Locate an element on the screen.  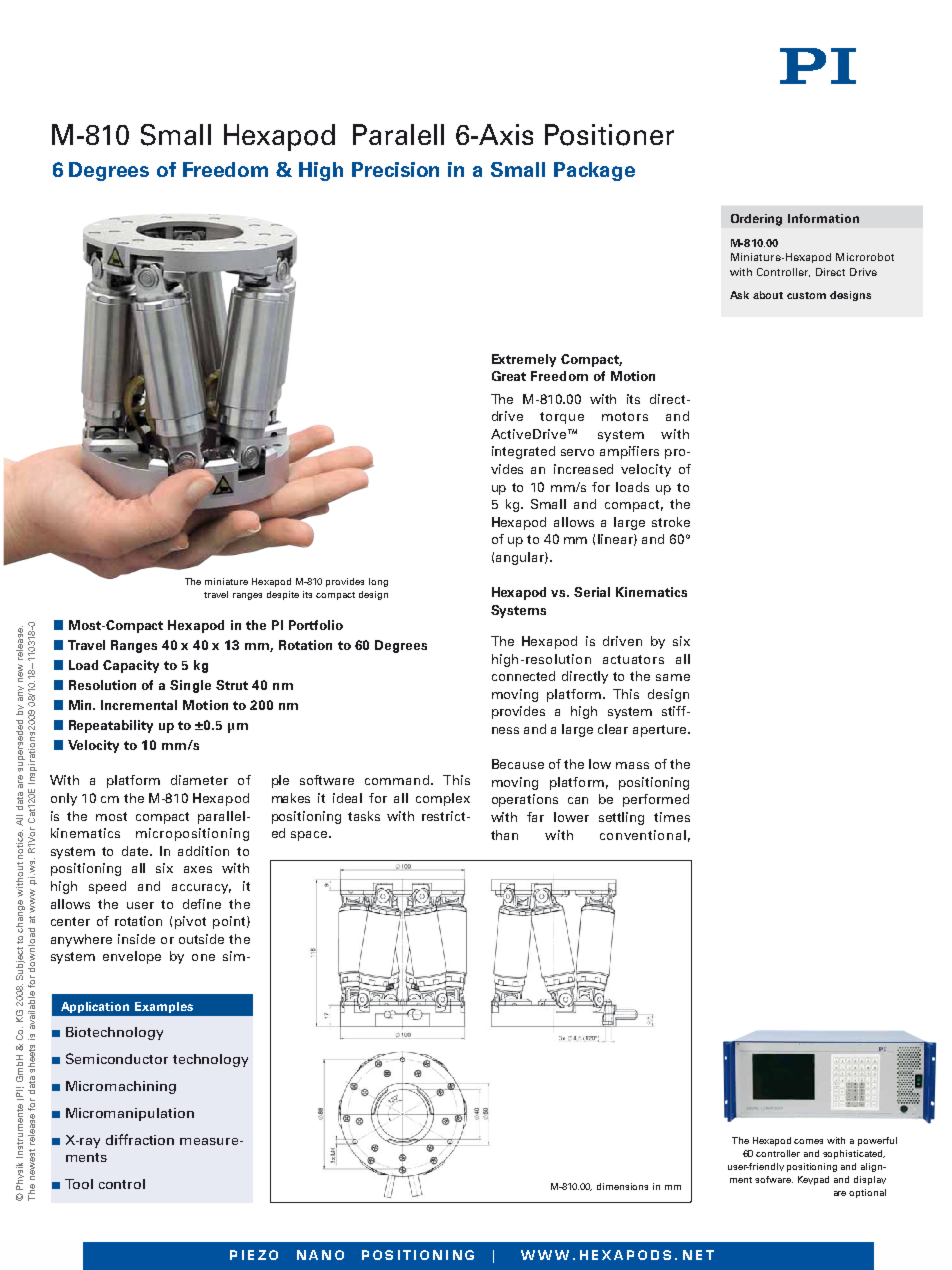
Single is located at coordinates (190, 686).
